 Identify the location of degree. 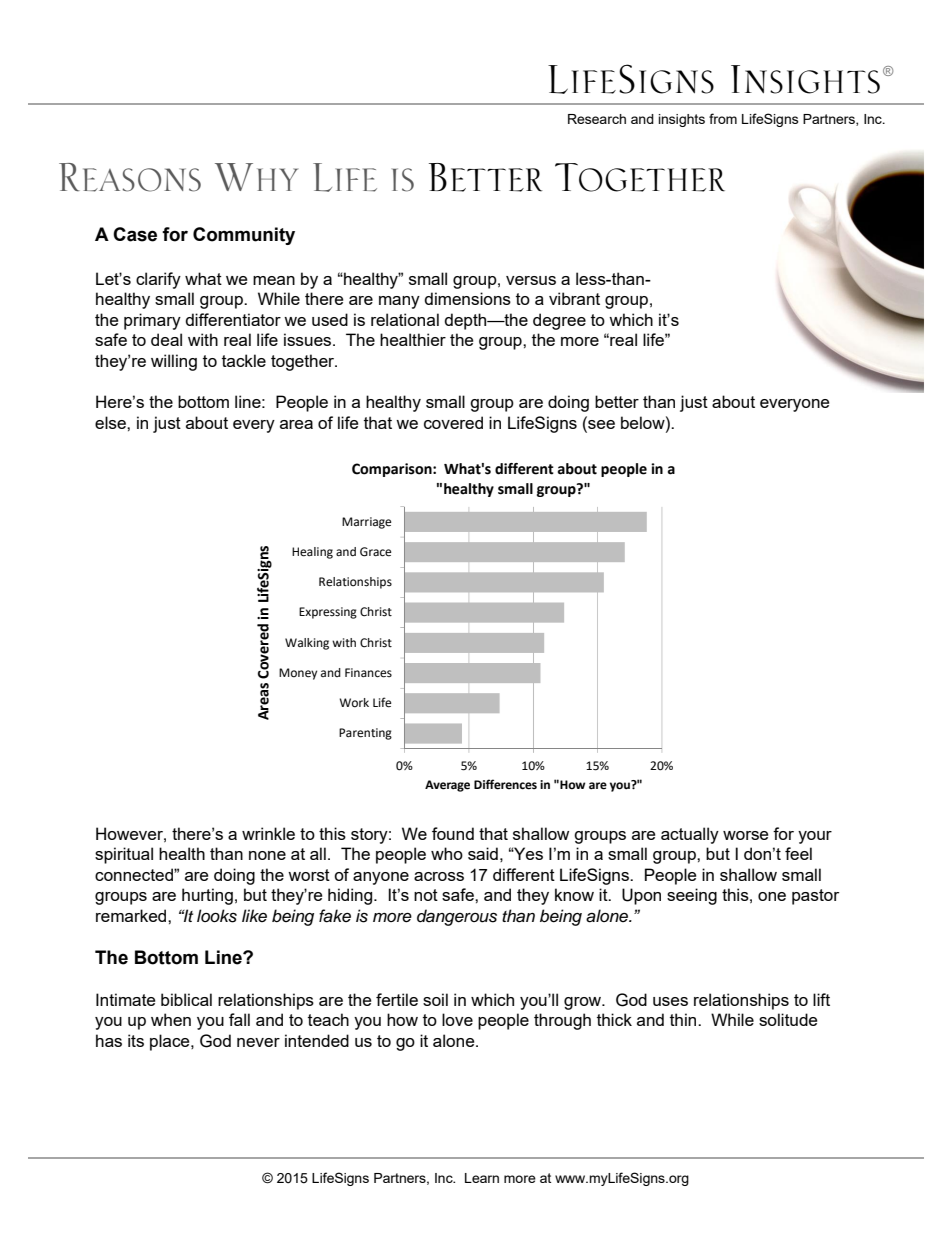
(559, 321).
